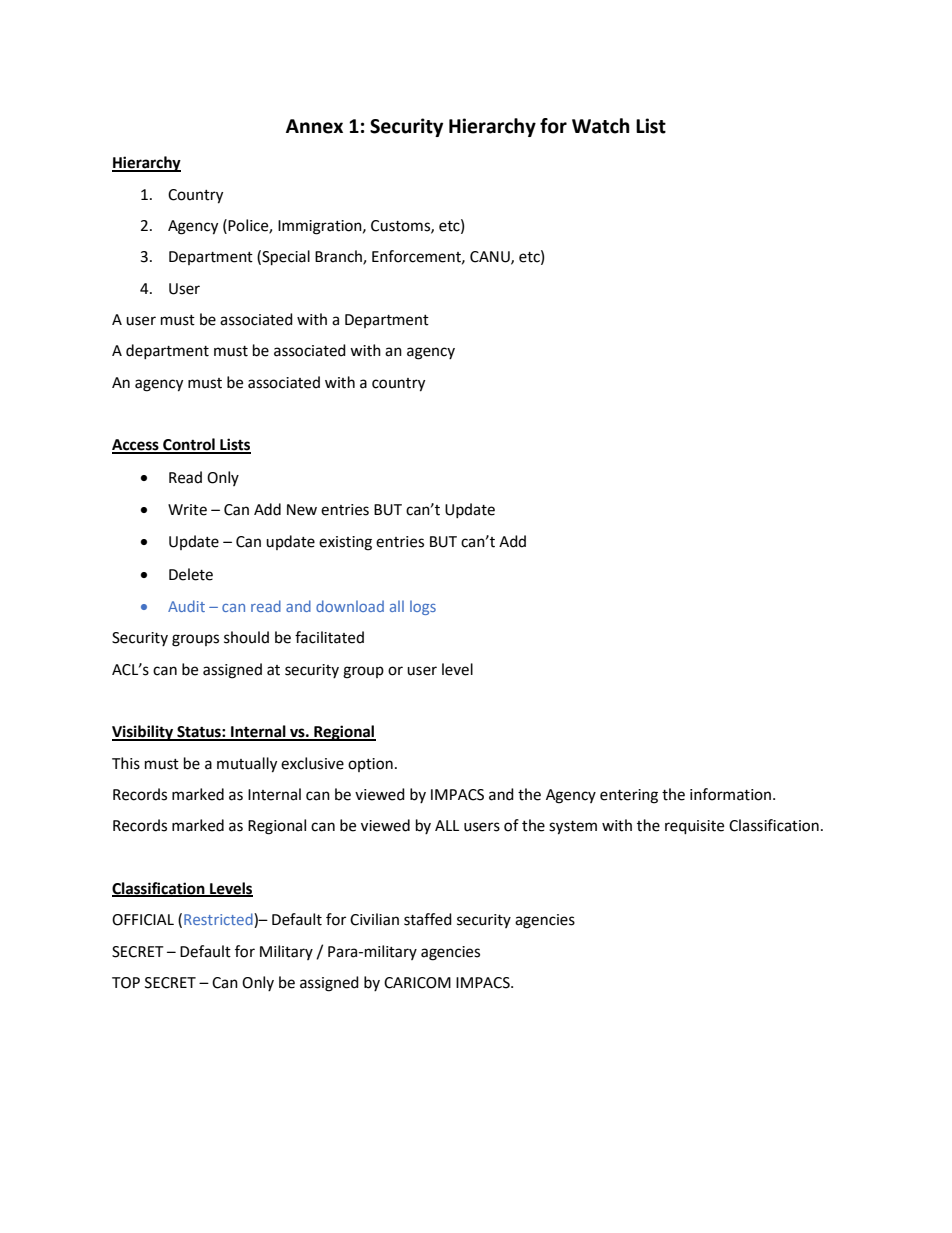  I want to click on Control, so click(189, 445).
